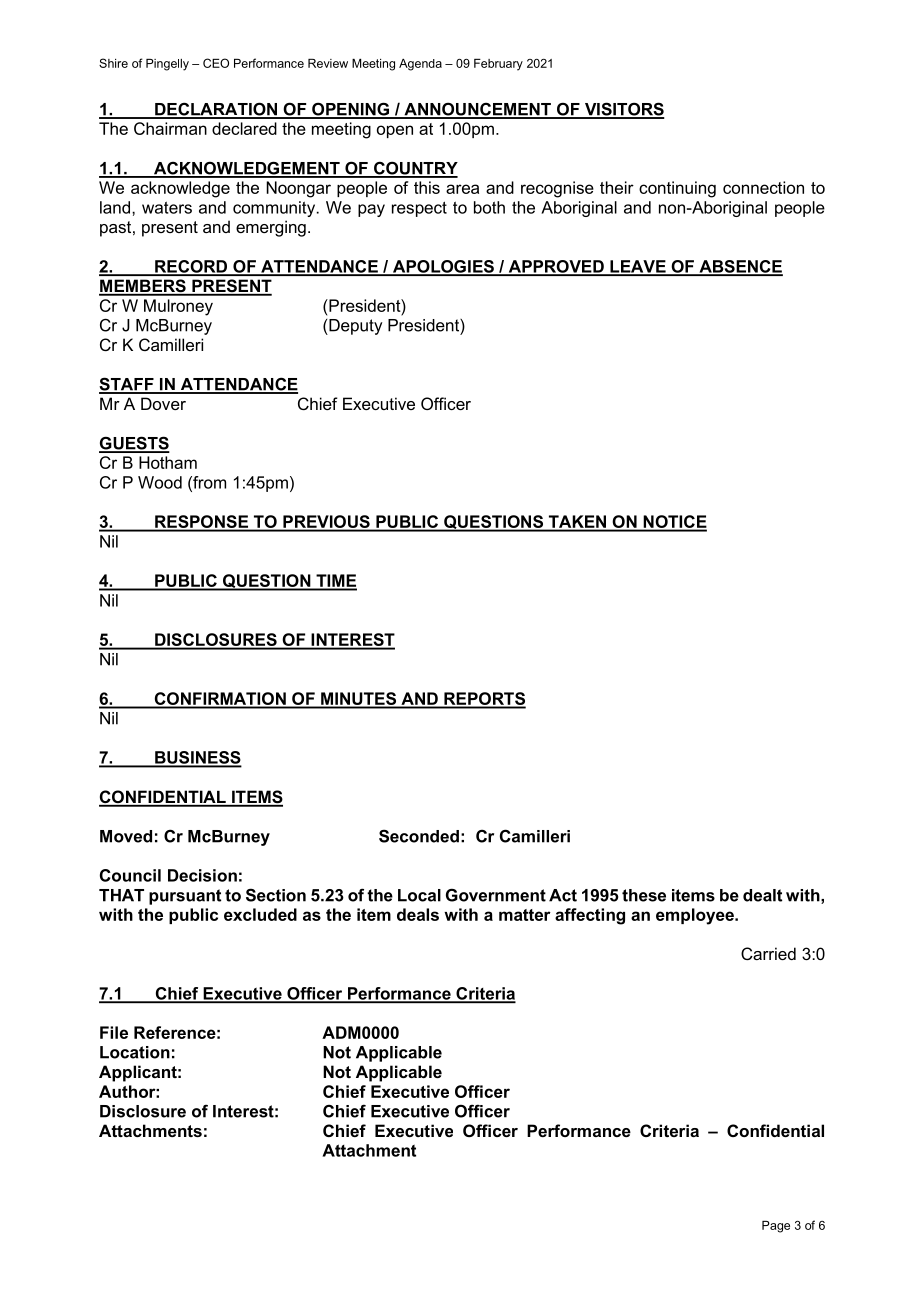 Image resolution: width=924 pixels, height=1308 pixels. What do you see at coordinates (216, 110) in the page?
I see `DECLARATION` at bounding box center [216, 110].
